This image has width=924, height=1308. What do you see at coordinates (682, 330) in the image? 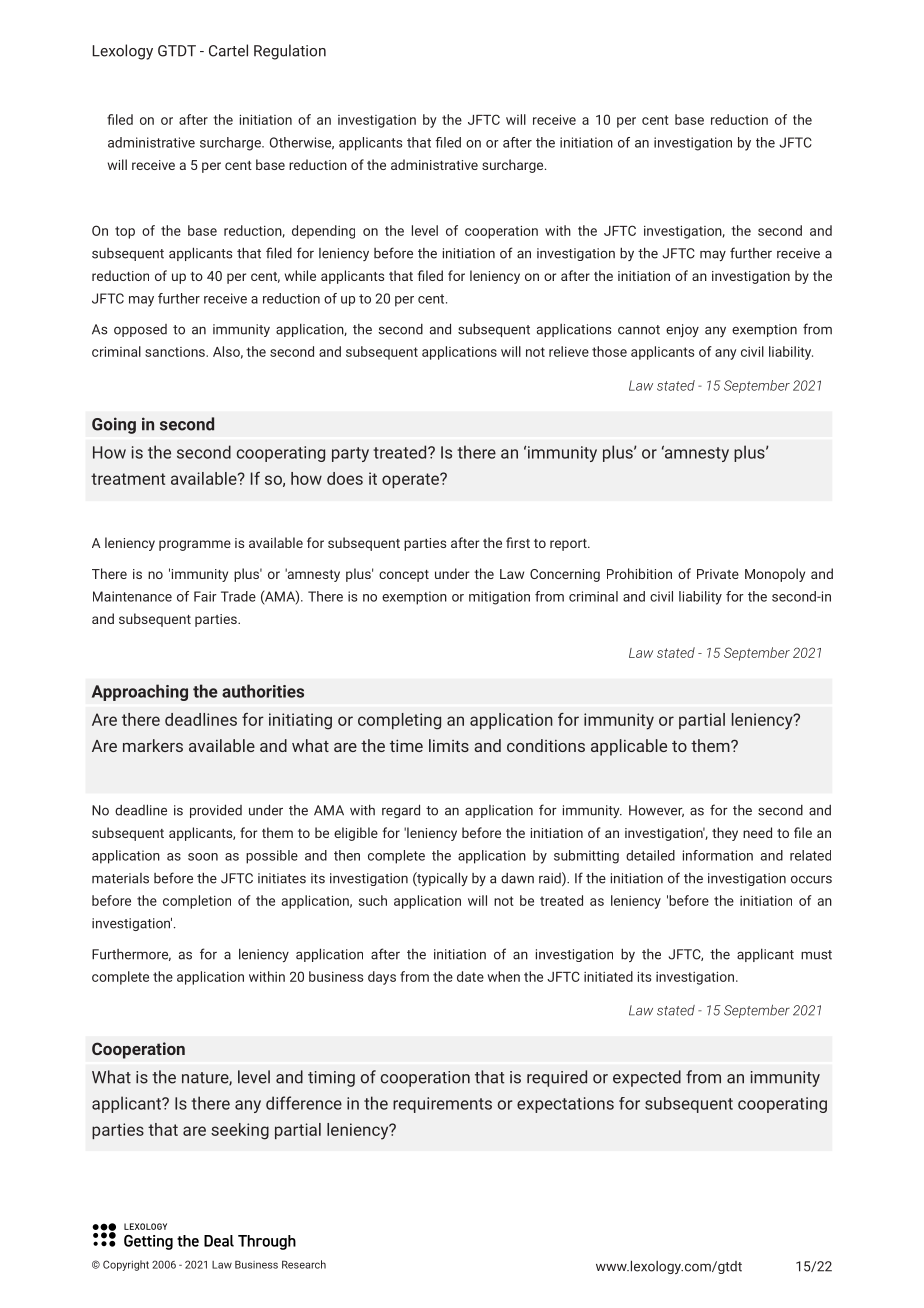
I see `enjoy` at bounding box center [682, 330].
